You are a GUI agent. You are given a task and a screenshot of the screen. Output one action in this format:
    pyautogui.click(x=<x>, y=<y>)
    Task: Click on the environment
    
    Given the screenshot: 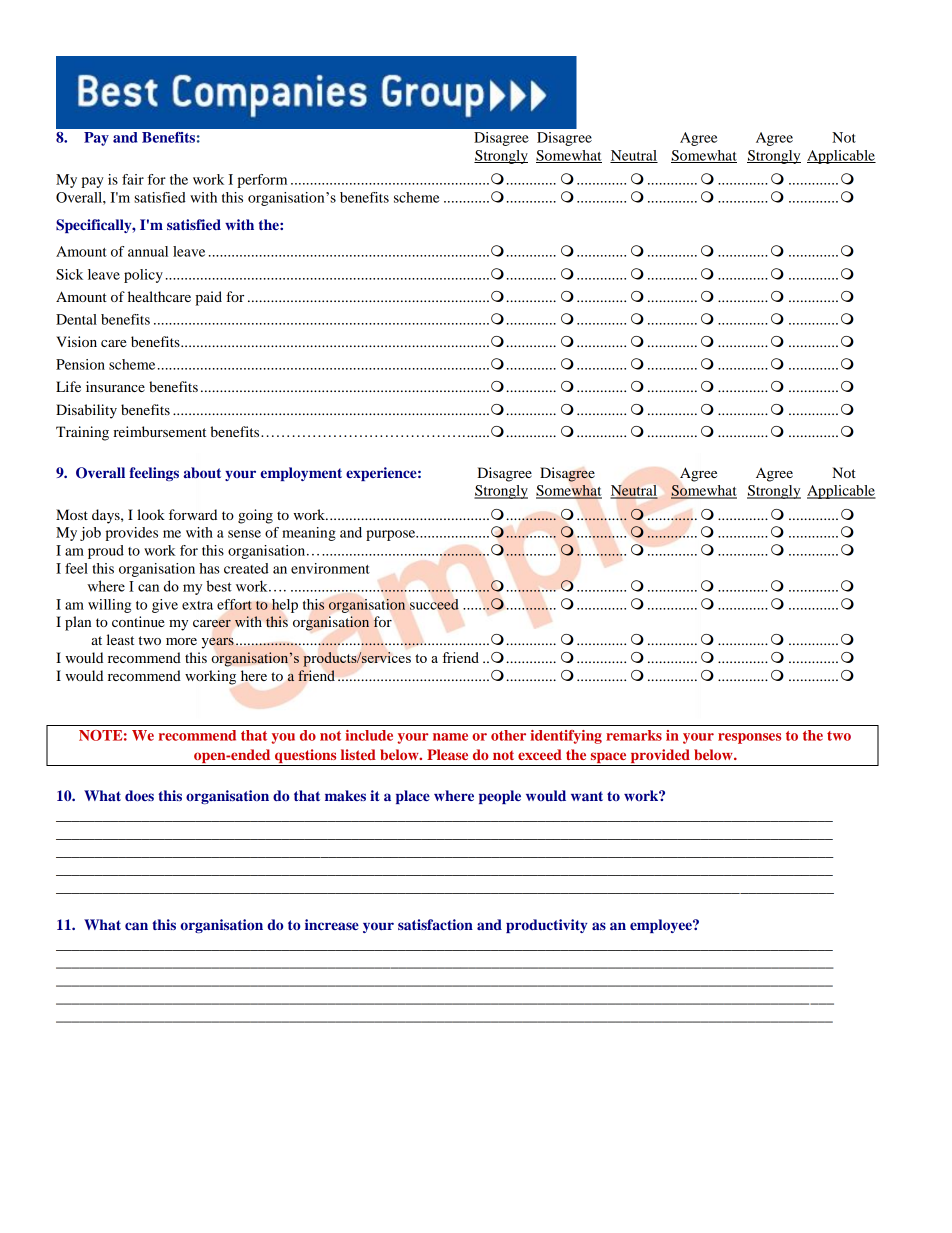 What is the action you would take?
    pyautogui.click(x=330, y=568)
